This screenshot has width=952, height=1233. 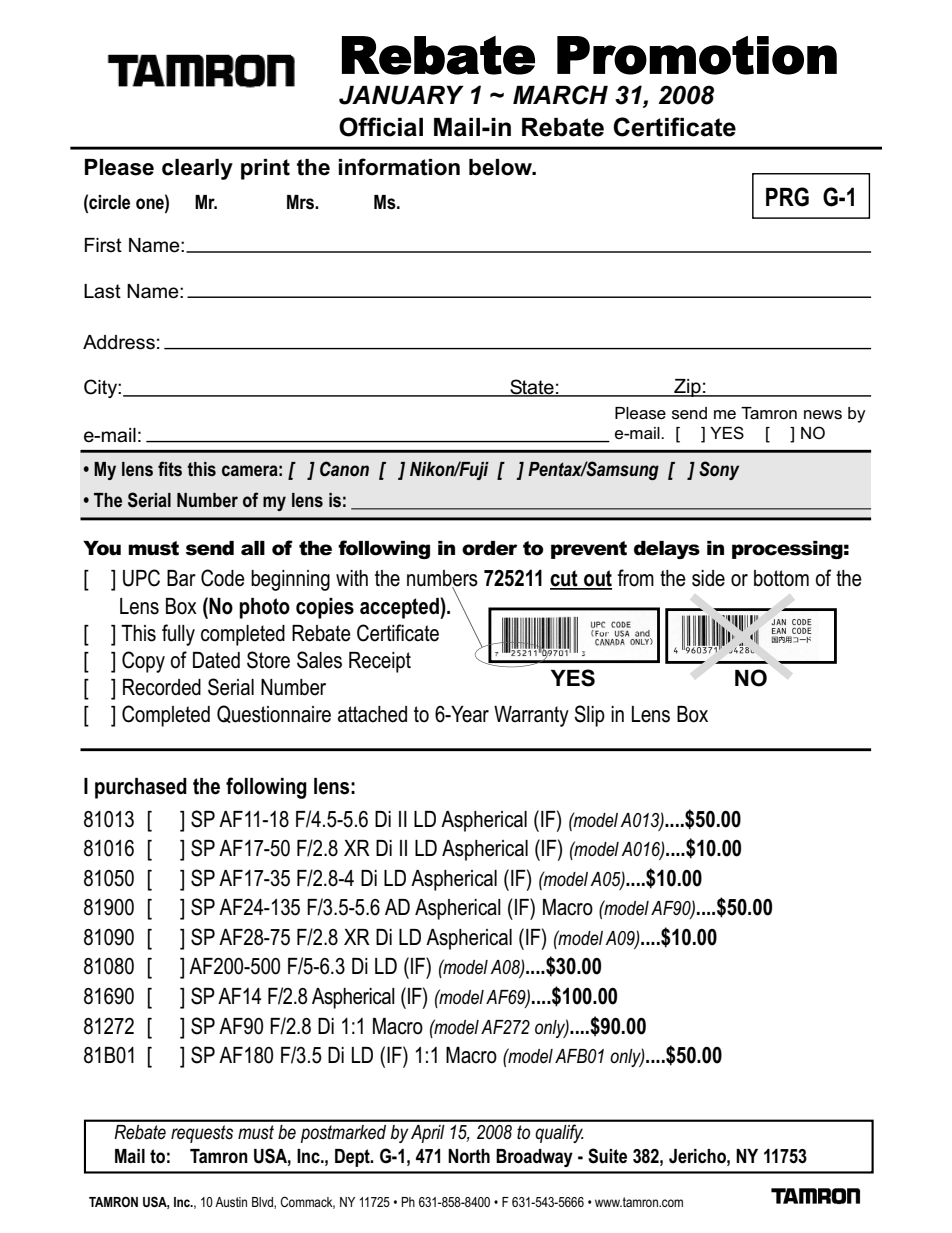 I want to click on State, so click(x=532, y=388).
